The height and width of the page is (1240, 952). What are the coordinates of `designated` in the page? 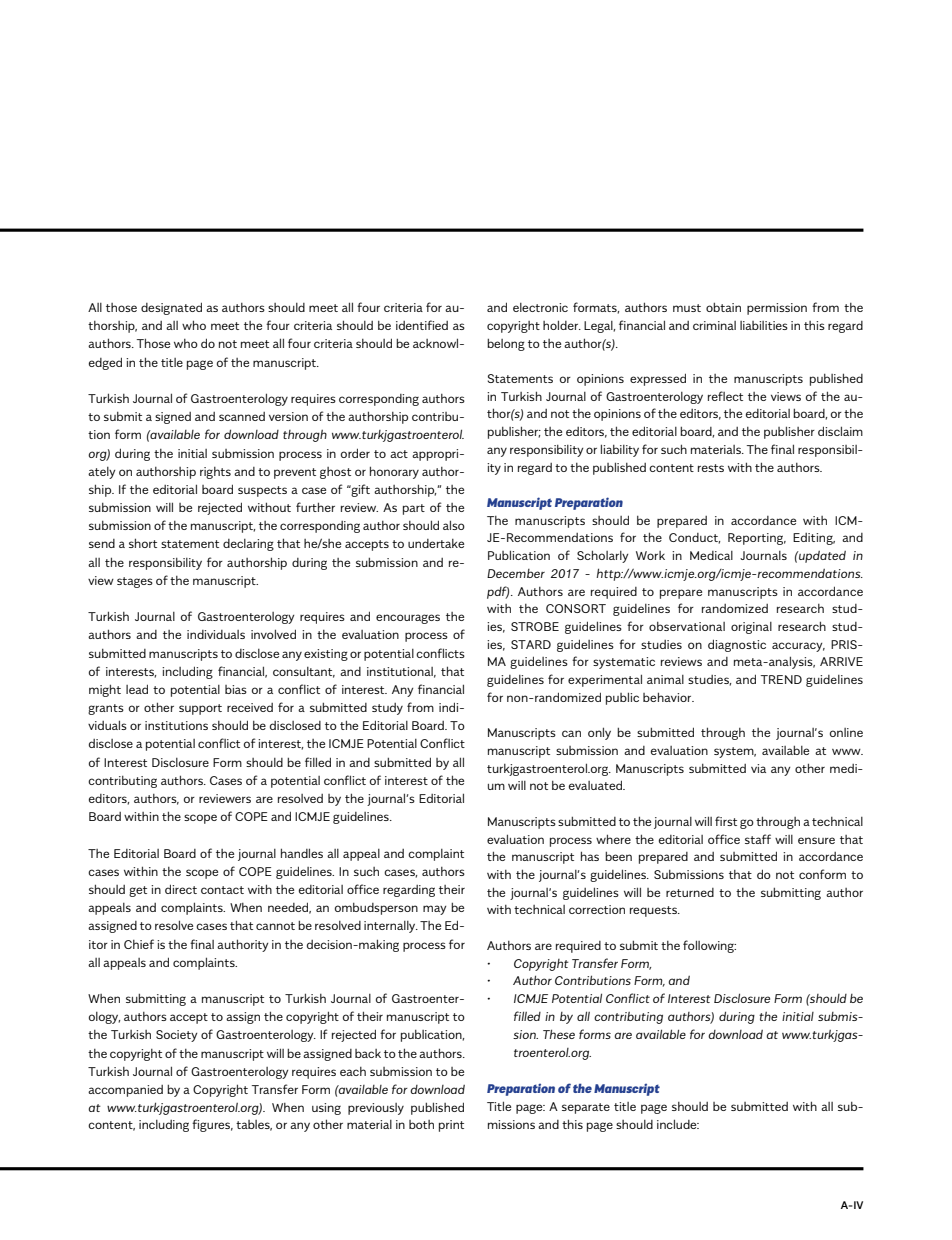 It's located at (171, 308).
